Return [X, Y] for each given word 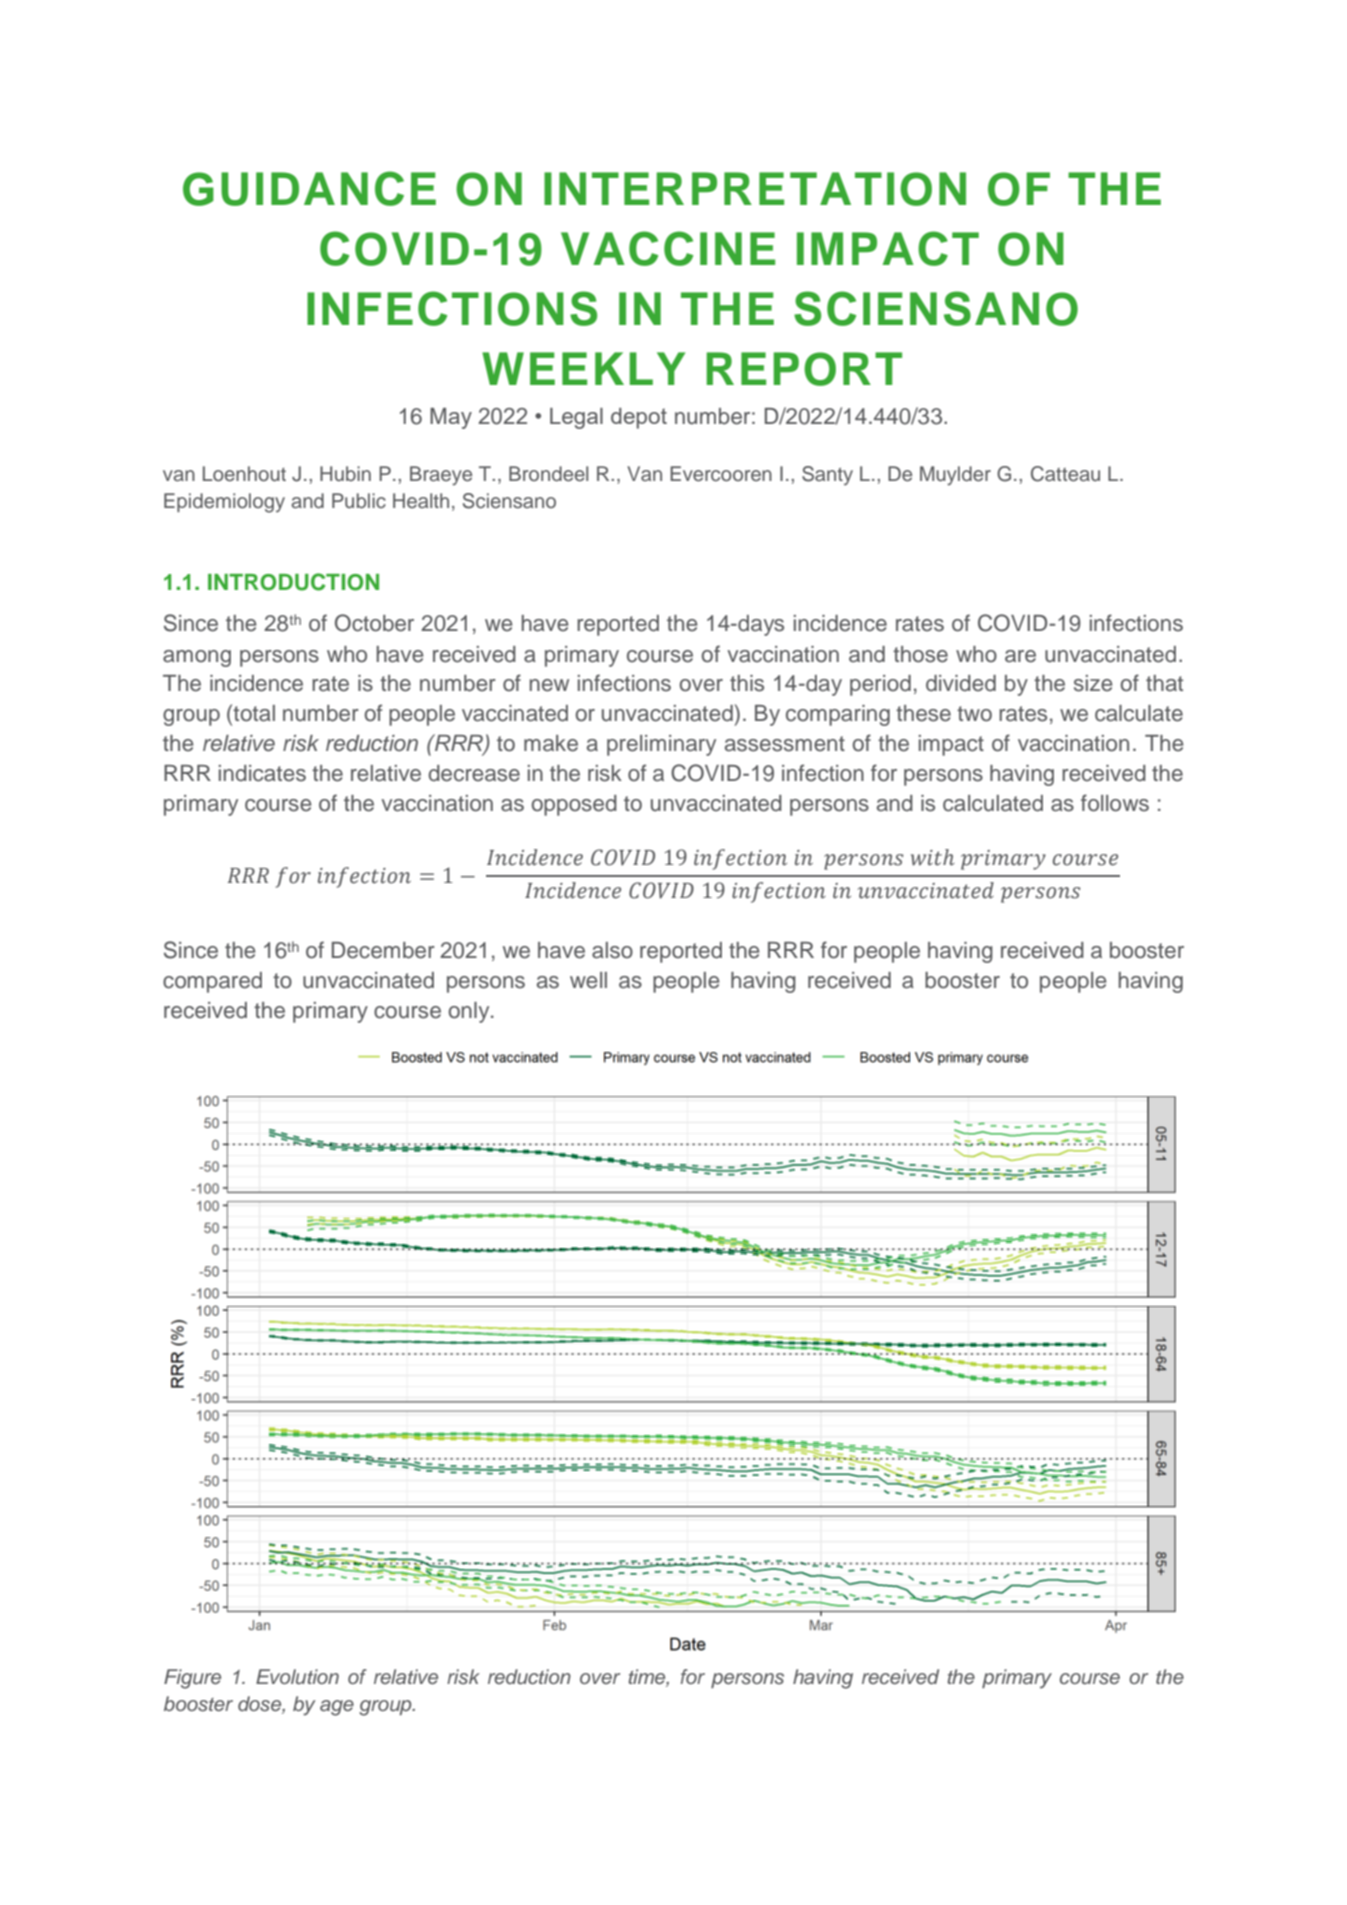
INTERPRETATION [755, 189]
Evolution [297, 1677]
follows [1115, 803]
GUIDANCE [309, 188]
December [383, 950]
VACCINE [668, 248]
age [337, 1708]
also [612, 950]
